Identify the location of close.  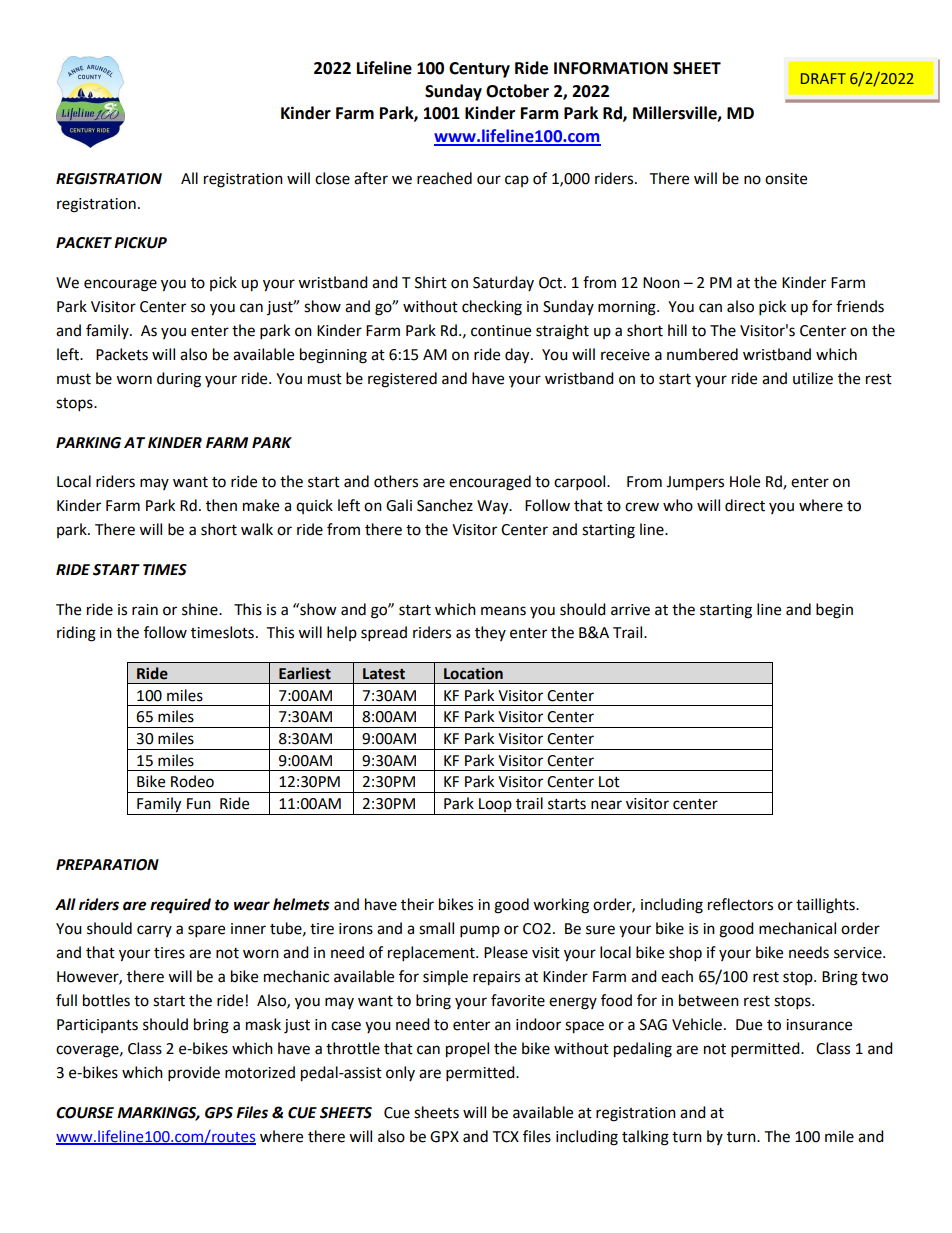
(332, 178).
